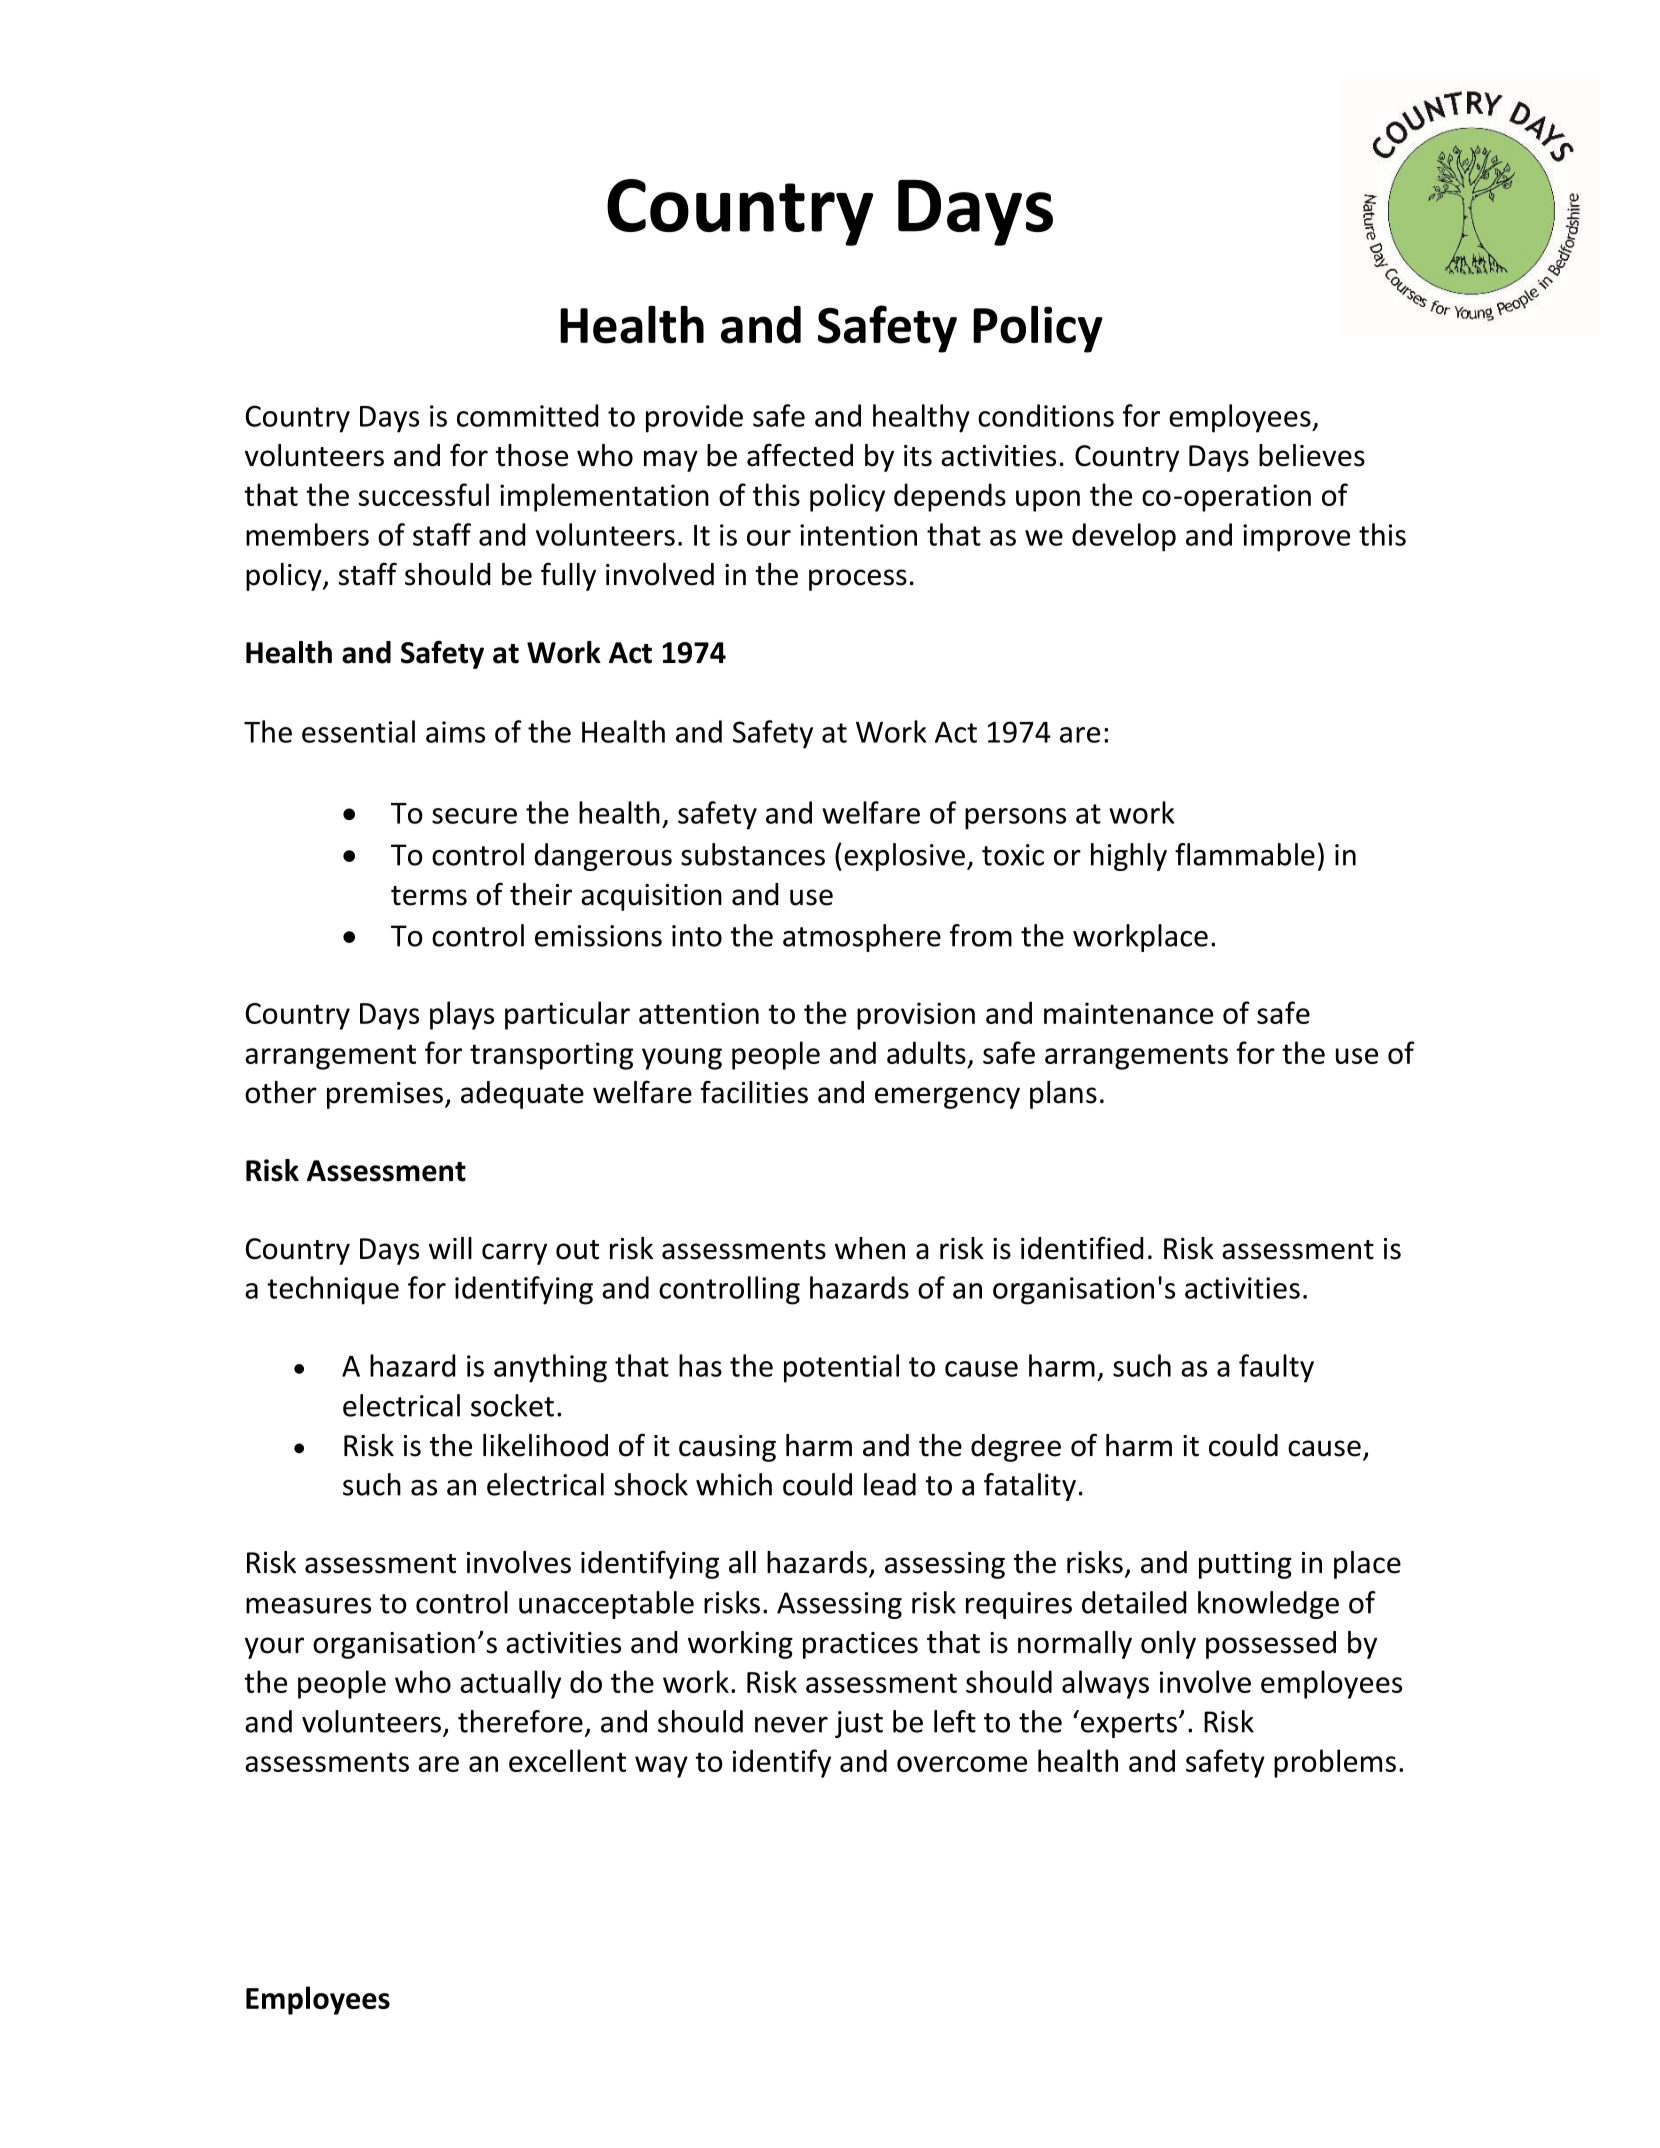 The height and width of the page is (2148, 1660). I want to click on successful, so click(423, 494).
